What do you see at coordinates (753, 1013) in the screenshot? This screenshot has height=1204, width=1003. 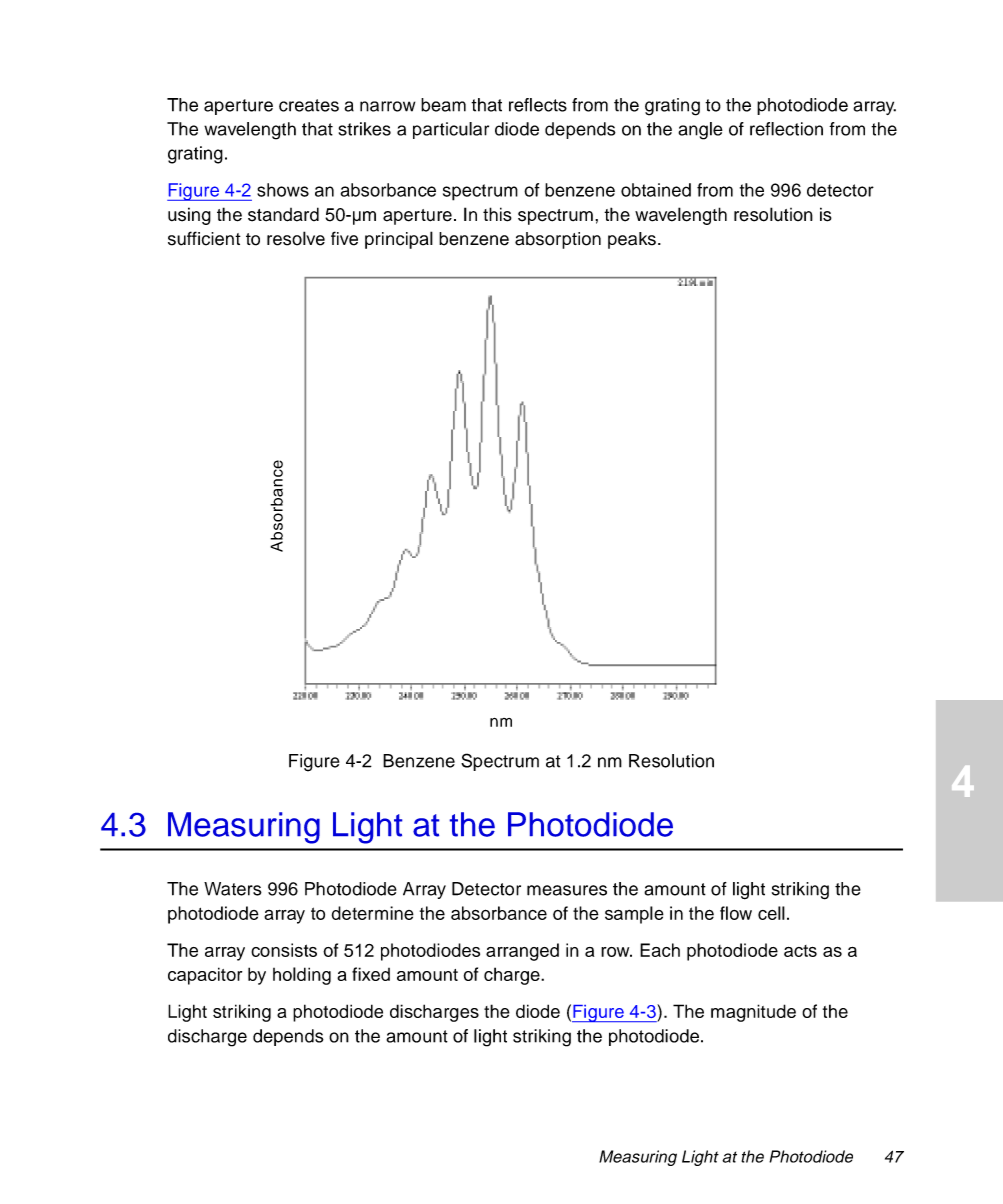 I see `magnitude` at bounding box center [753, 1013].
